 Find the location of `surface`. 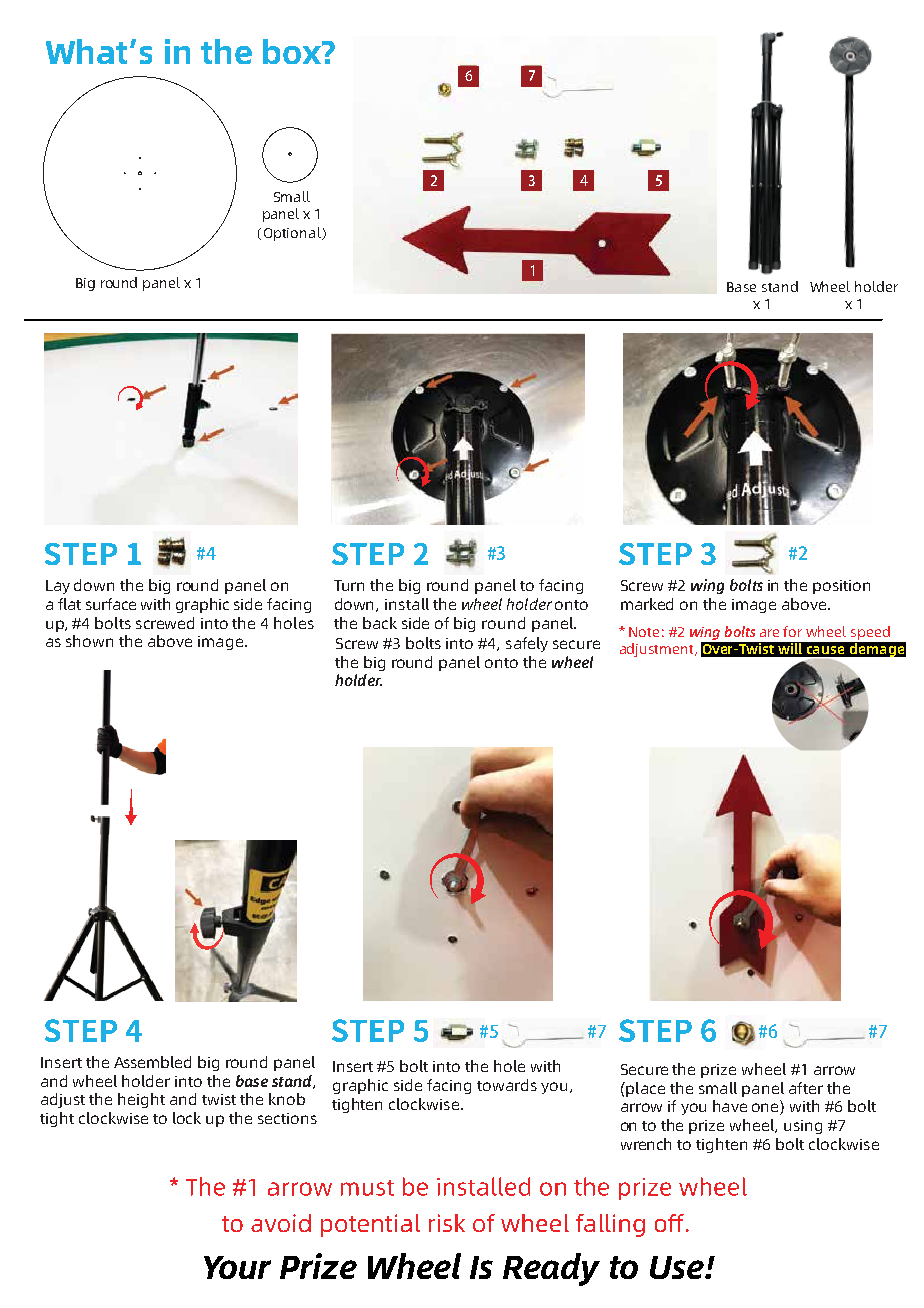

surface is located at coordinates (111, 604).
